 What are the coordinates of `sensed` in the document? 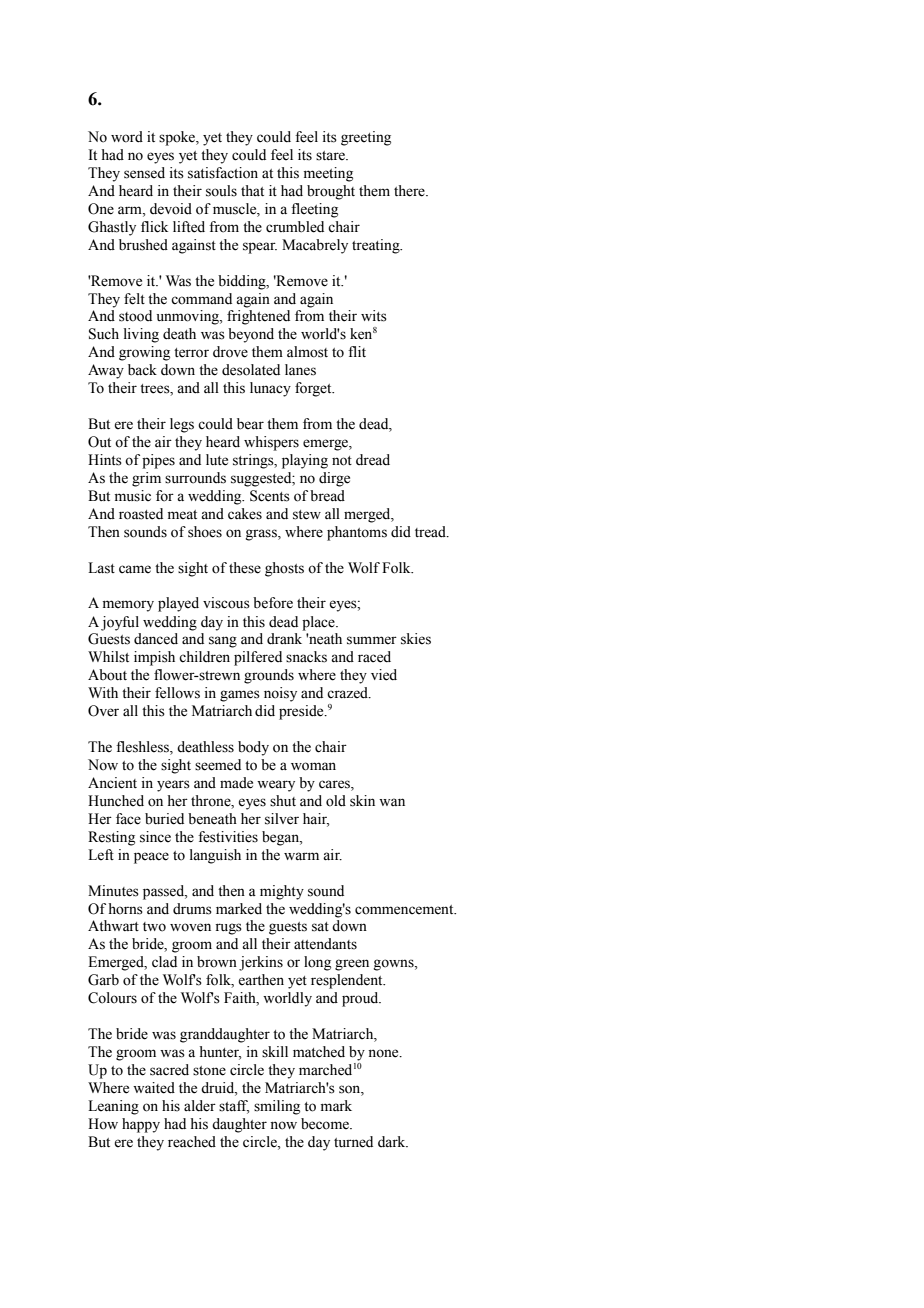 It's located at (144, 173).
